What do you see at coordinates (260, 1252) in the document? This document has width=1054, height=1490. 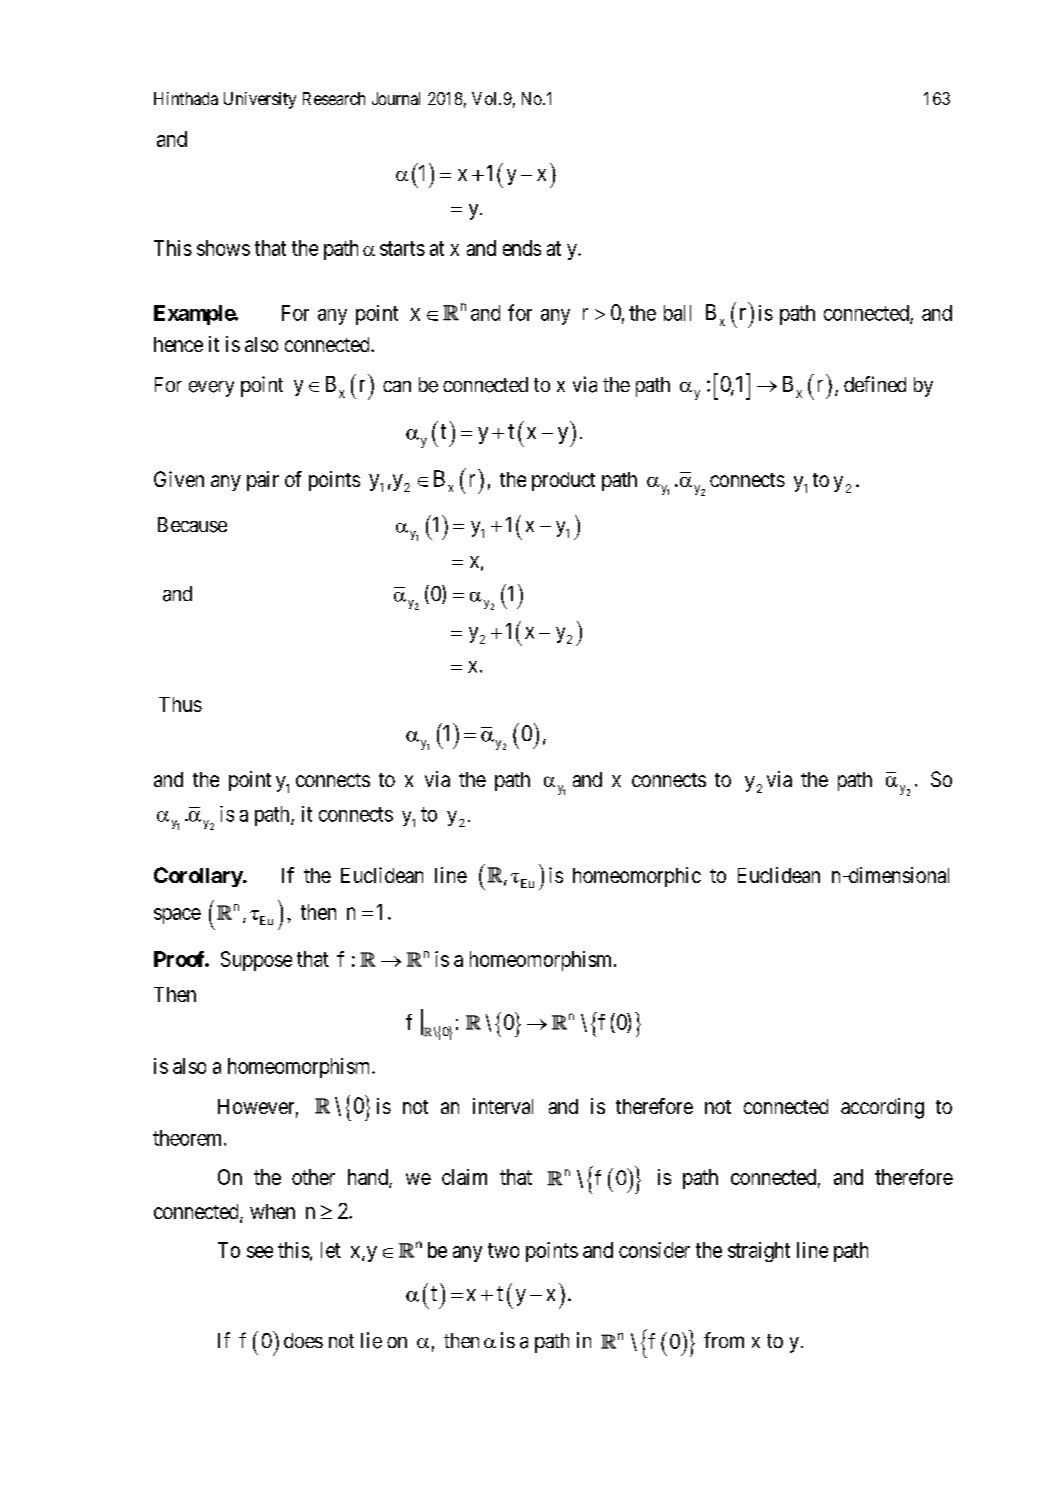 I see `see` at bounding box center [260, 1252].
